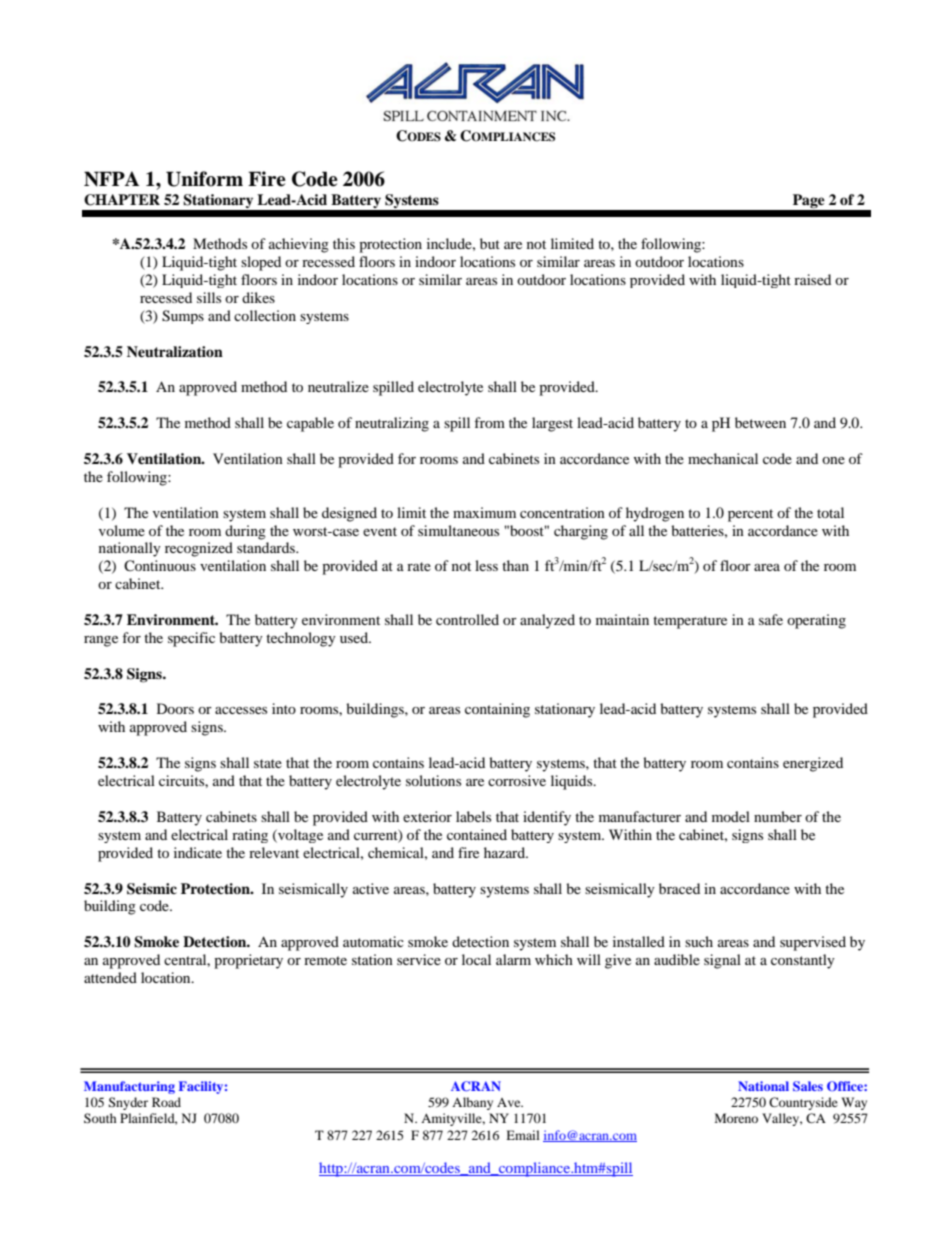  I want to click on safe, so click(771, 619).
